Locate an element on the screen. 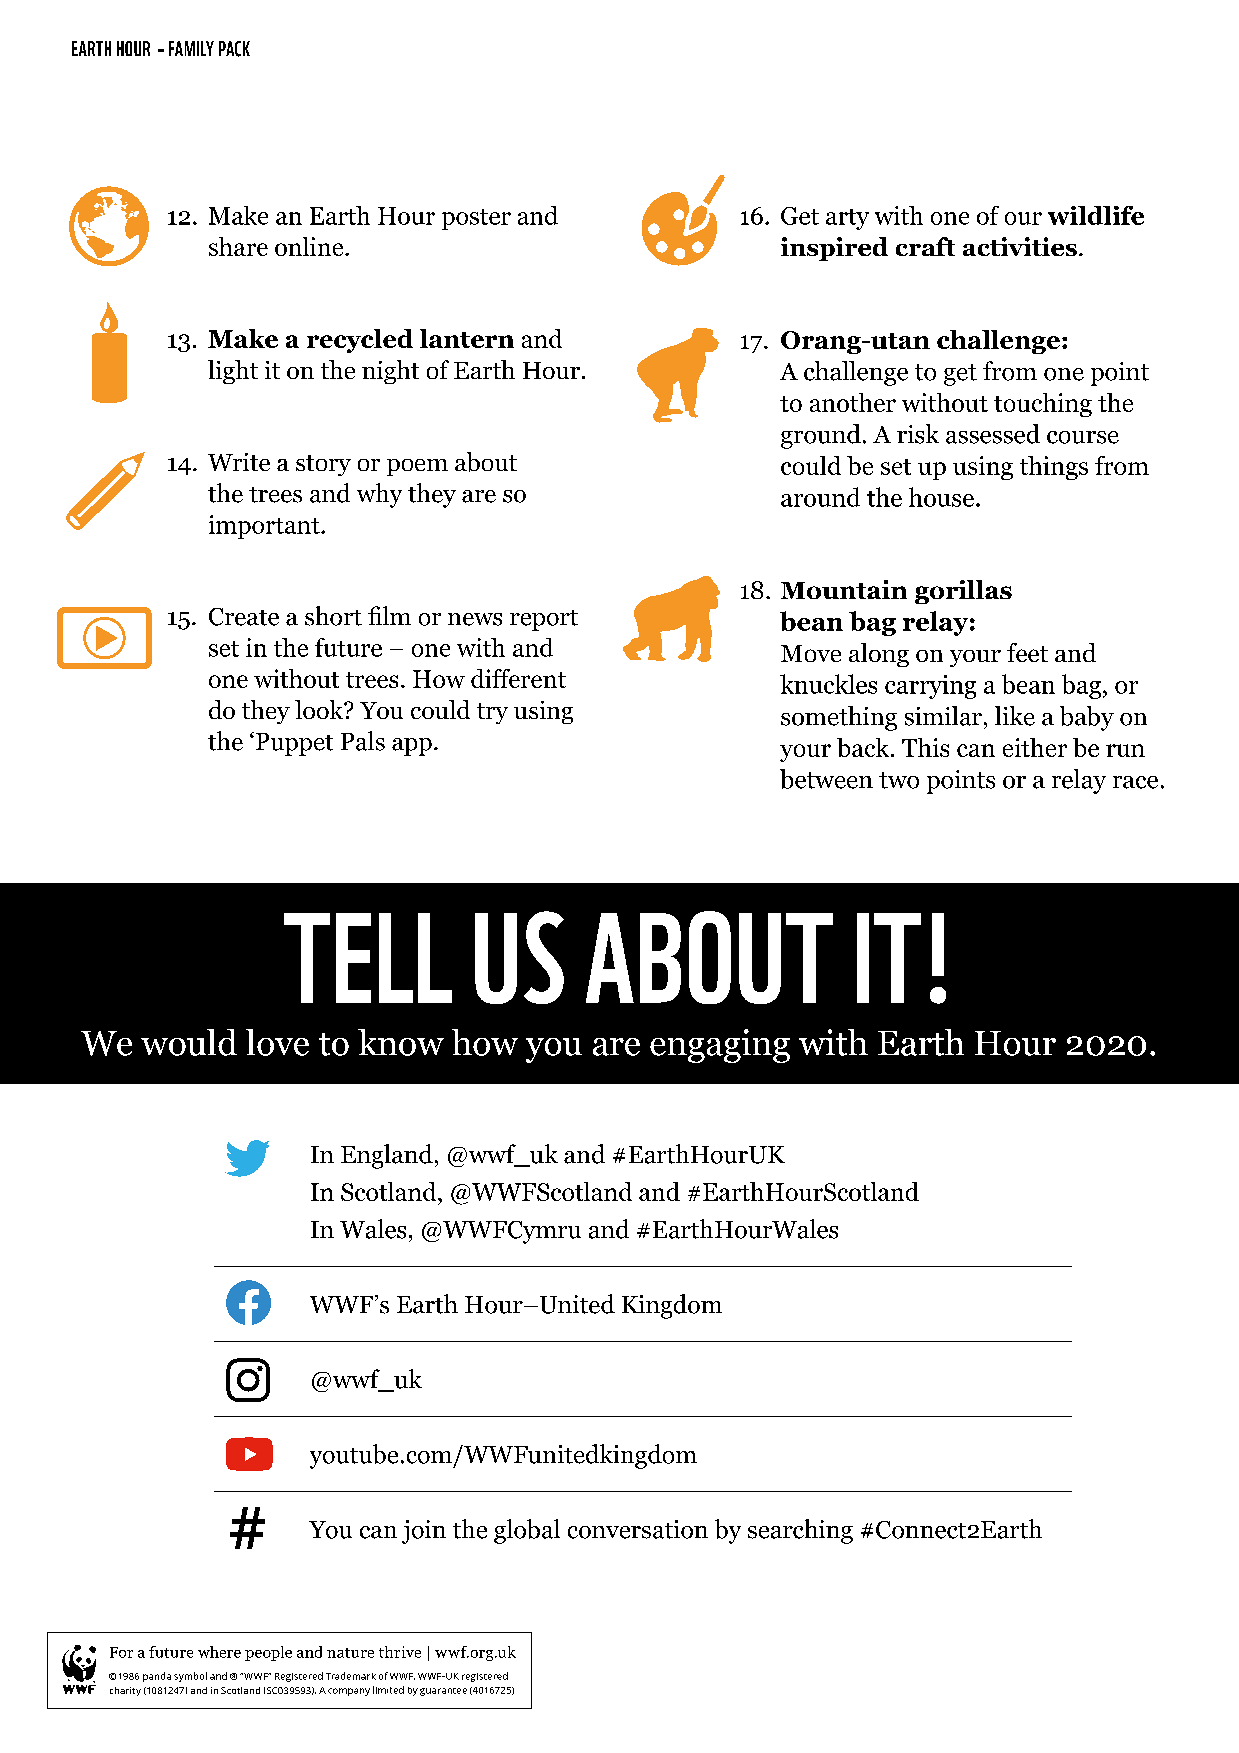 Image resolution: width=1239 pixels, height=1753 pixels. searching is located at coordinates (800, 1531).
